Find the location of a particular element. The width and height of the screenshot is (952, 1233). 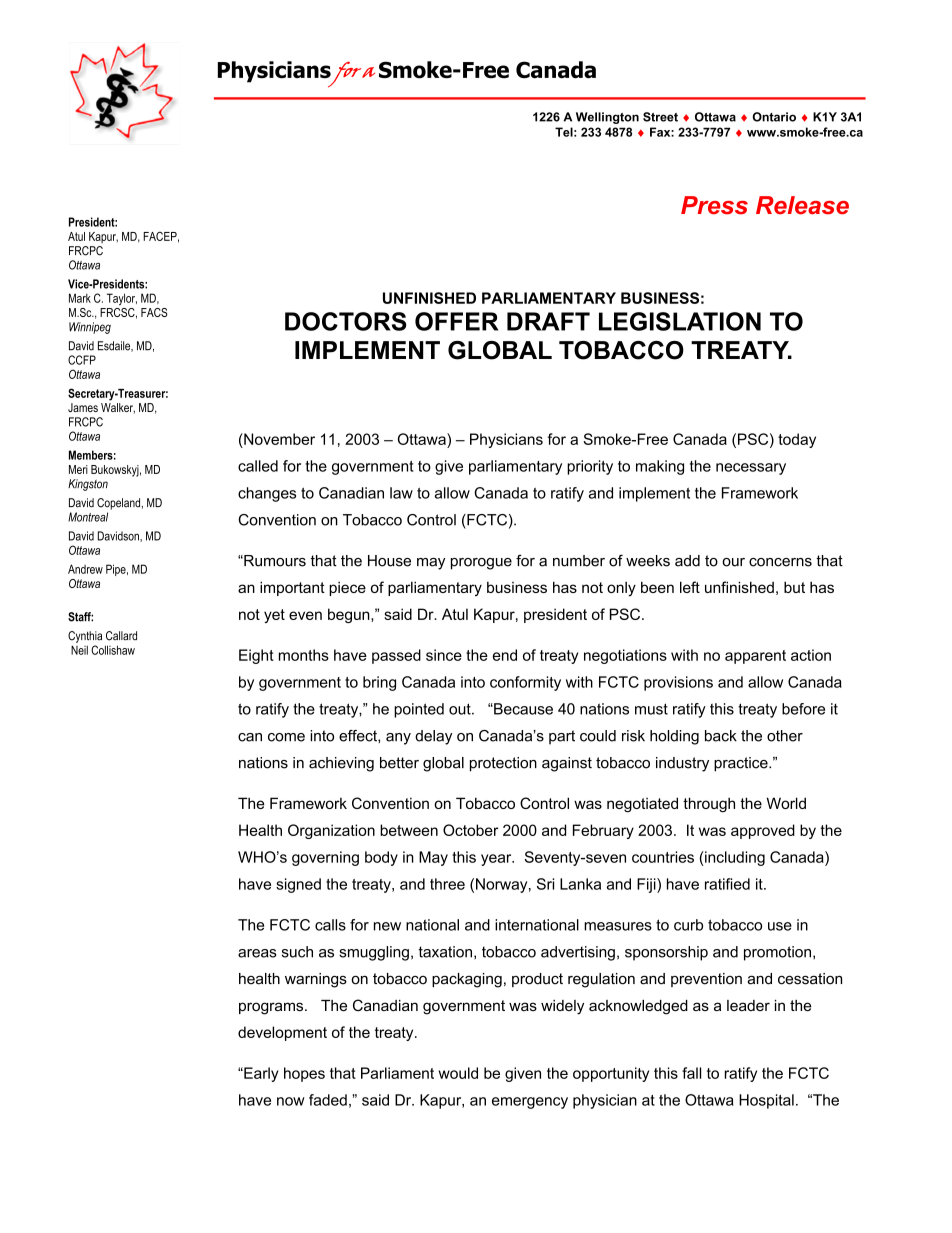

since is located at coordinates (444, 655).
